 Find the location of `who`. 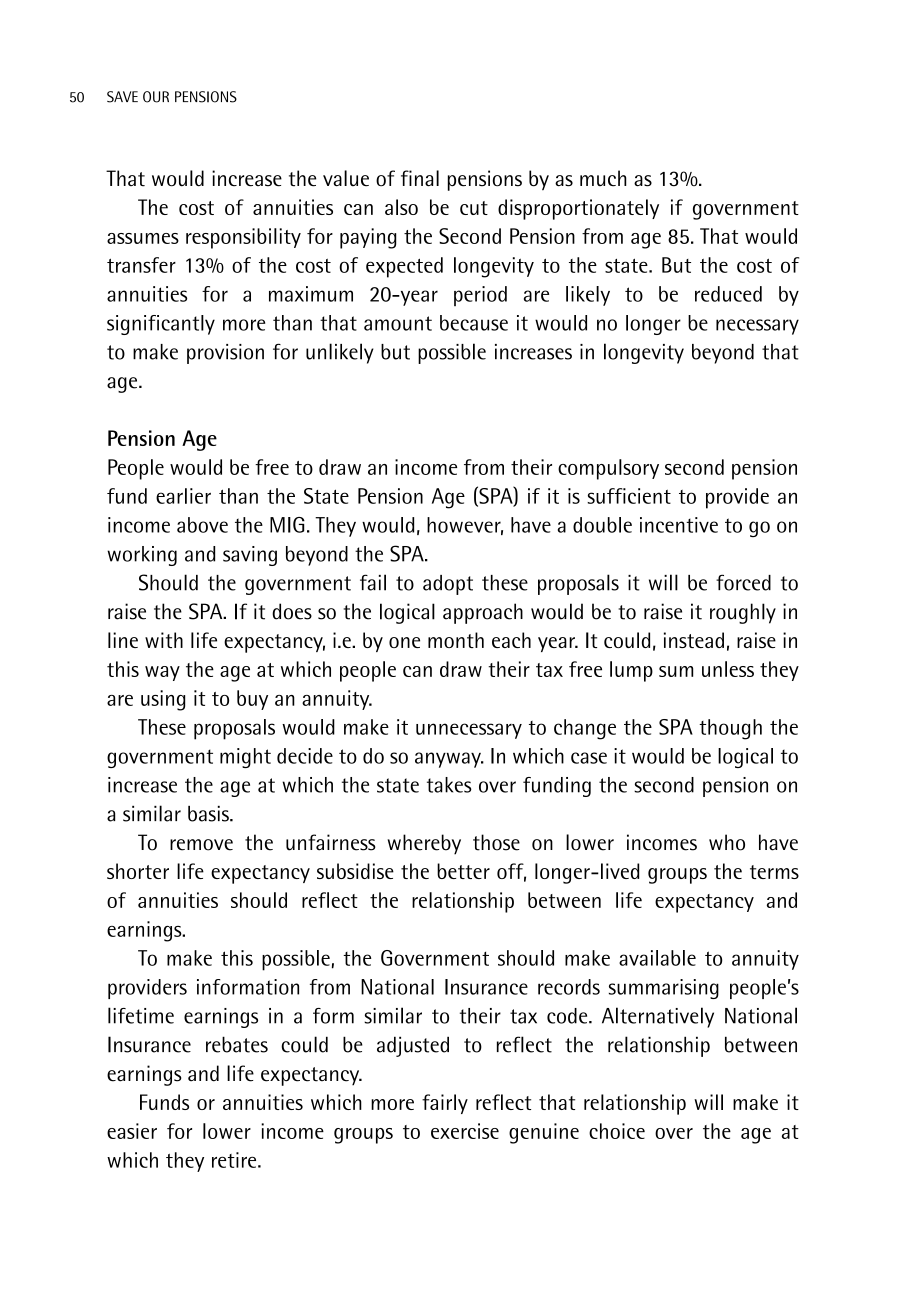

who is located at coordinates (727, 842).
